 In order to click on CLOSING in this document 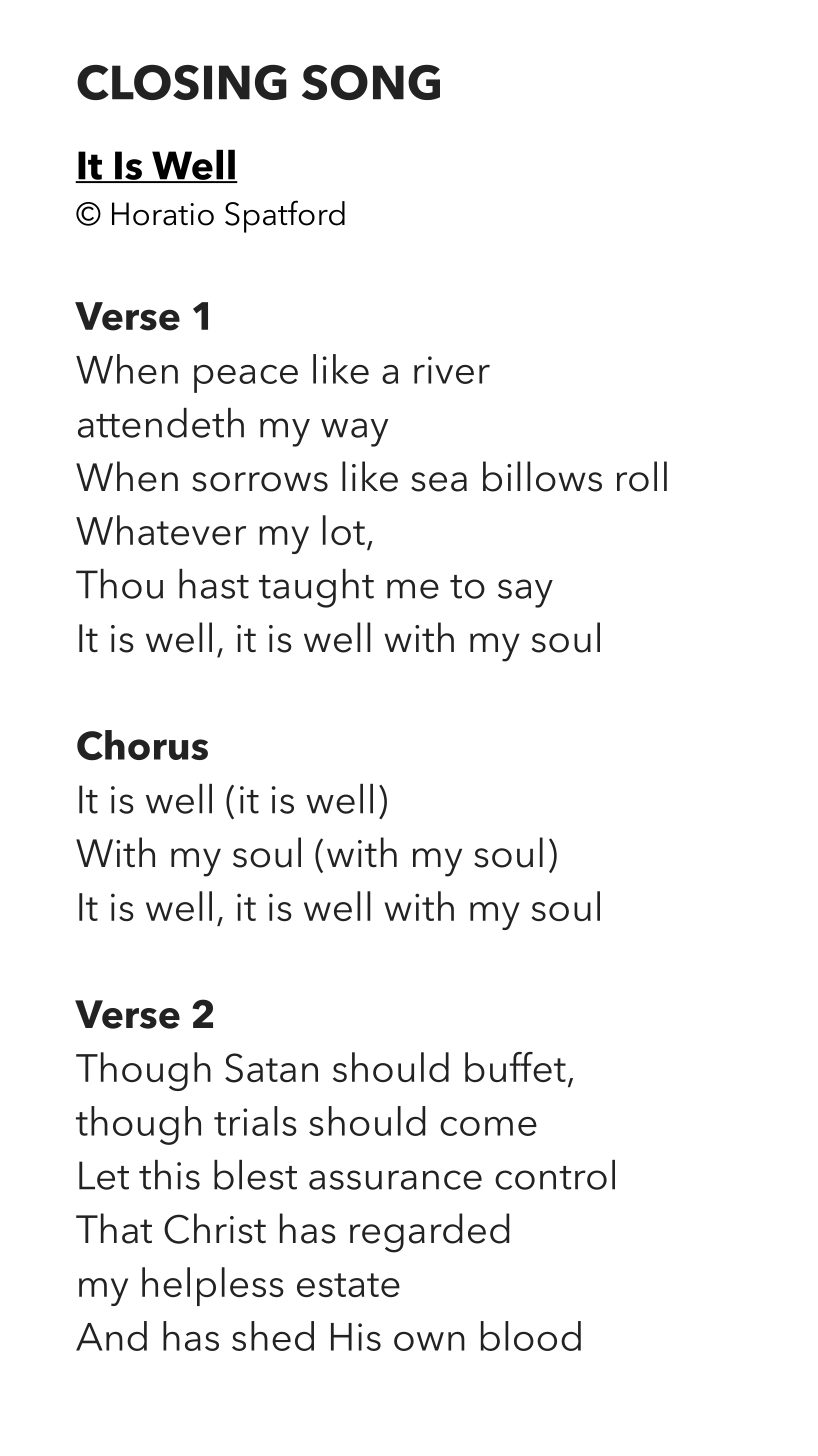, I will do `click(182, 82)`.
